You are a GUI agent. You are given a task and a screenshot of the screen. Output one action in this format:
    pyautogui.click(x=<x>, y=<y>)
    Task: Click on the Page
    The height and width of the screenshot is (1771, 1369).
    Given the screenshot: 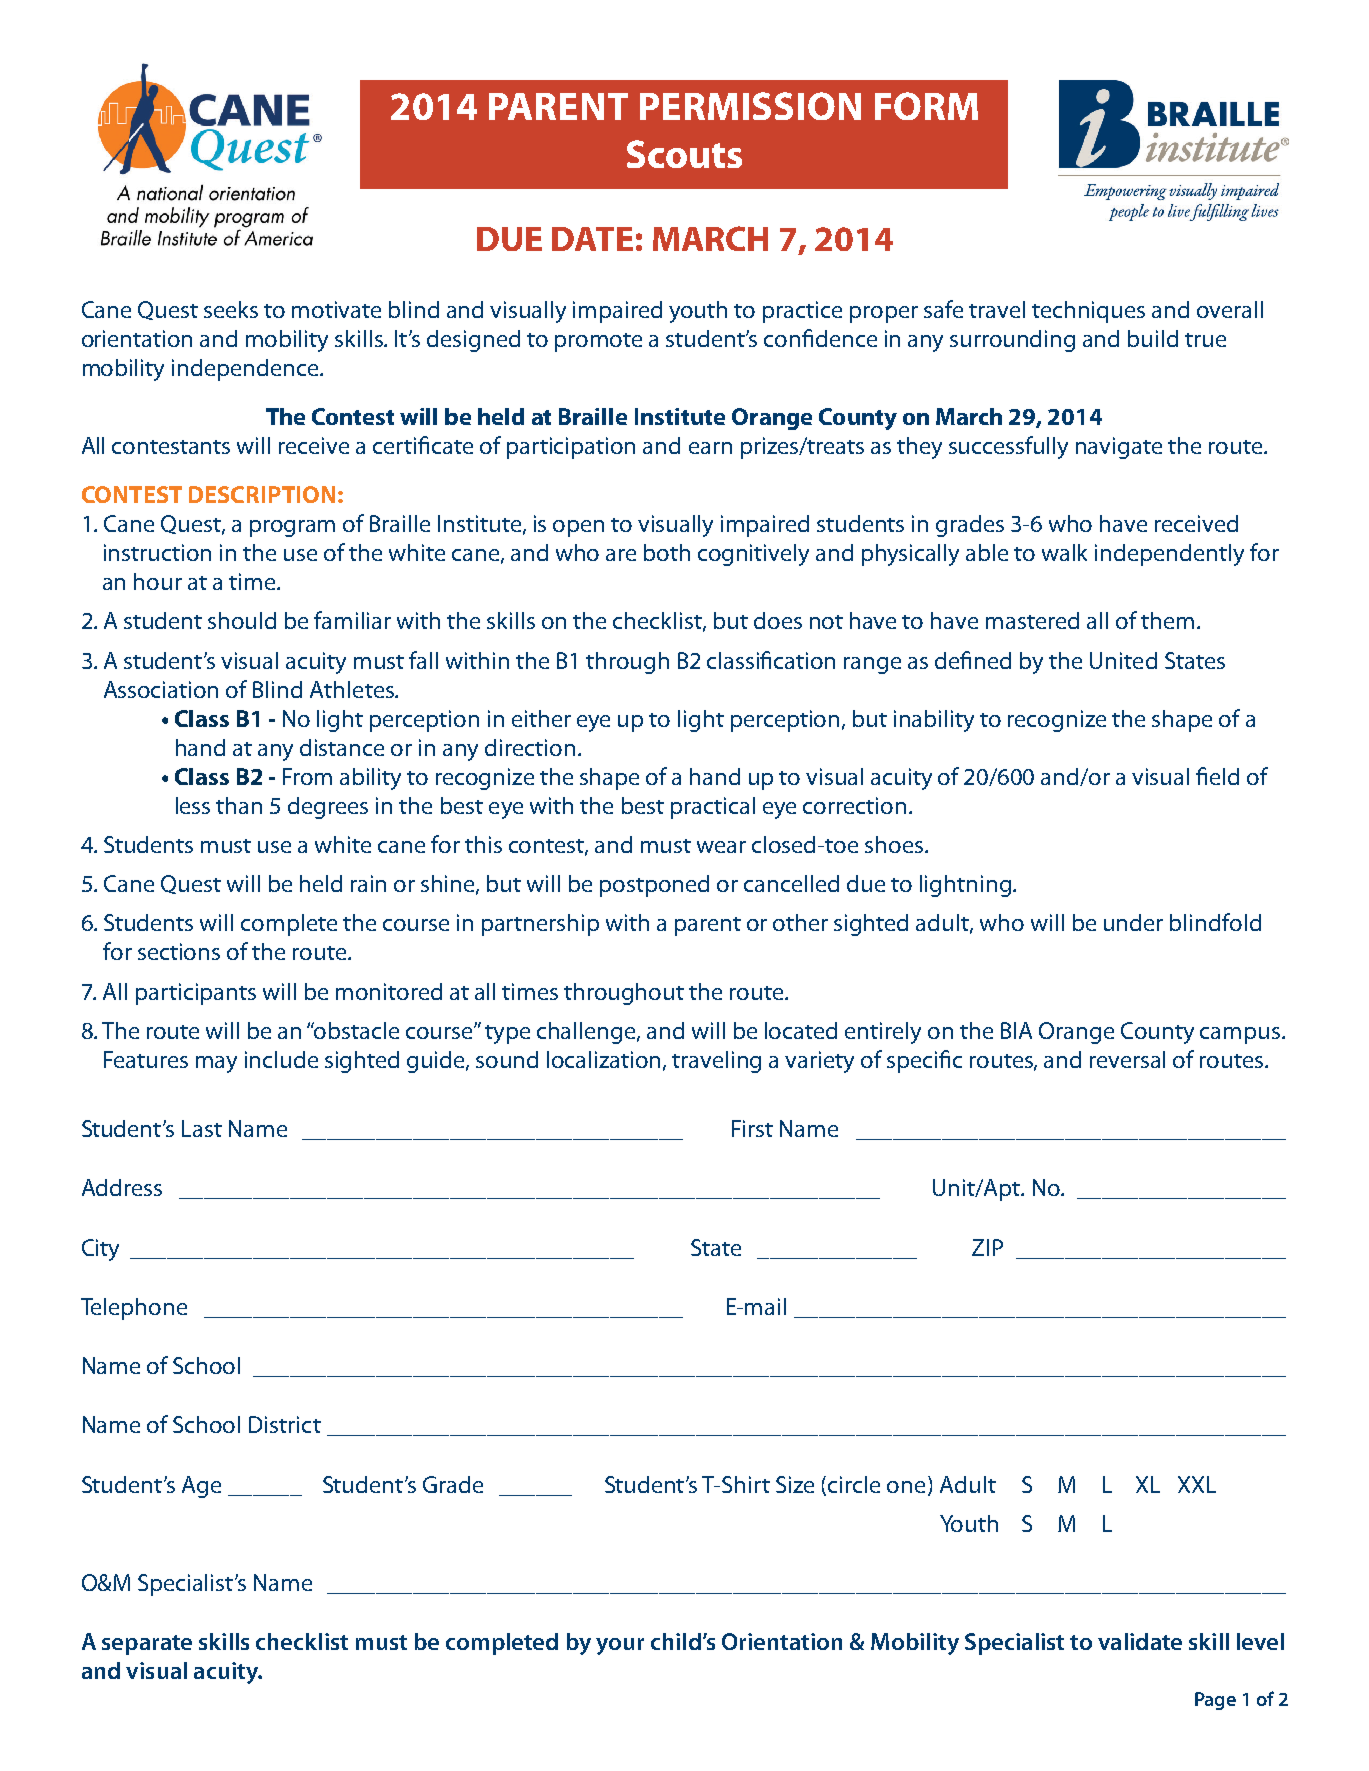 What is the action you would take?
    pyautogui.click(x=1215, y=1701)
